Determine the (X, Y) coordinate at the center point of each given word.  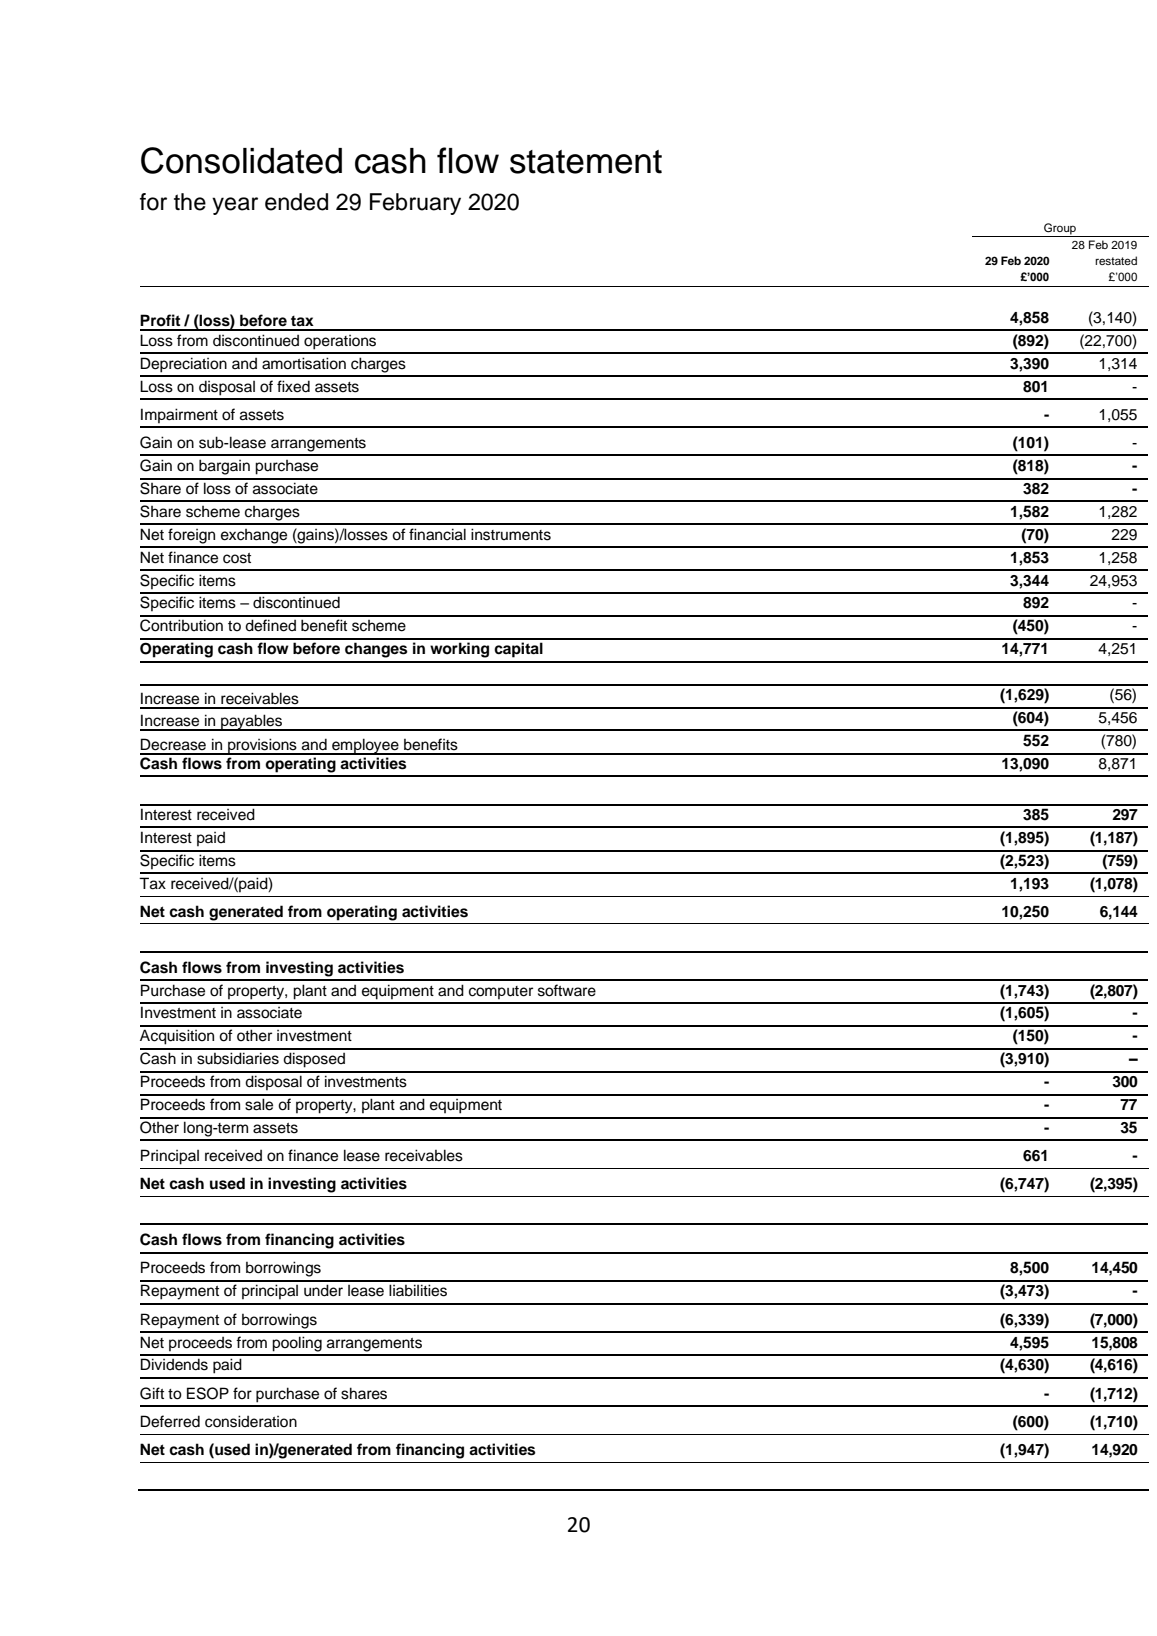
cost (237, 558)
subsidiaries (238, 1058)
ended (296, 202)
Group (1060, 229)
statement (586, 162)
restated (1116, 260)
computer (501, 992)
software (567, 990)
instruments (511, 534)
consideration (251, 1421)
